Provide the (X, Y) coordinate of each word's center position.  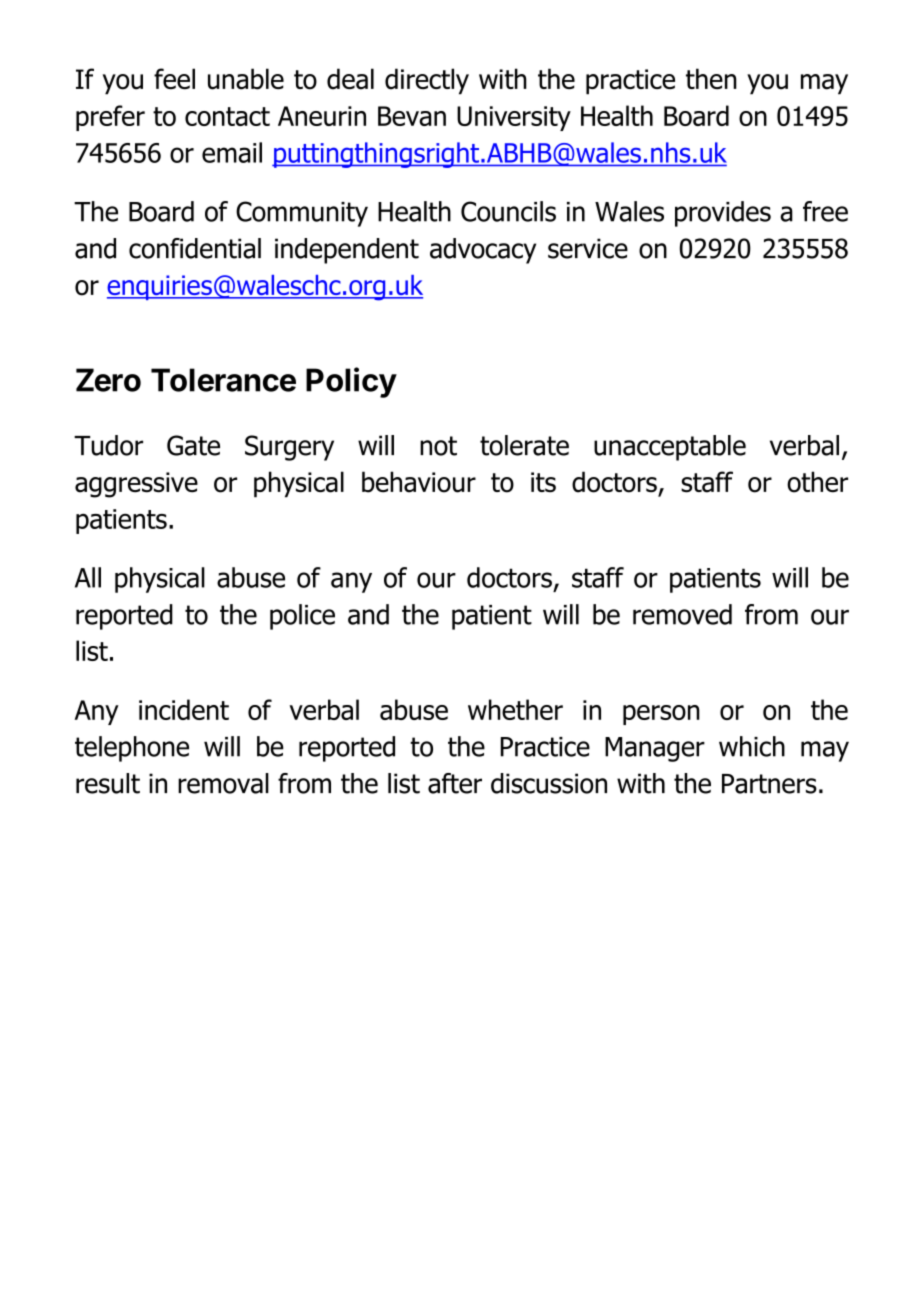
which (752, 746)
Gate (193, 445)
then (711, 79)
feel (174, 78)
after (455, 783)
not (438, 446)
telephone (132, 749)
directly (427, 81)
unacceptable (670, 448)
